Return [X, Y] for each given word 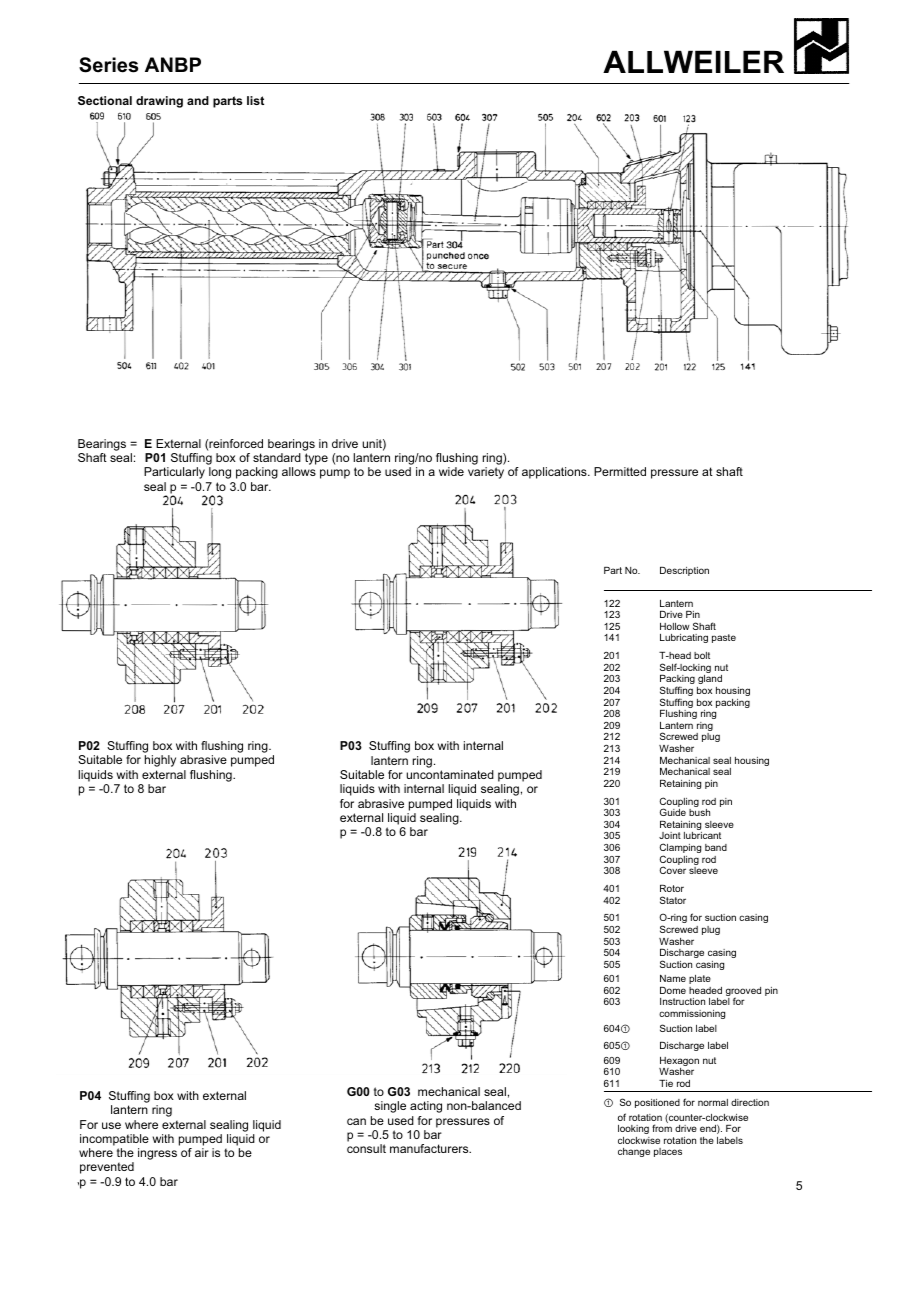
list [255, 100]
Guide [673, 812]
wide [451, 471]
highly [160, 761]
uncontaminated [450, 774]
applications [555, 473]
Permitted [620, 471]
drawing [159, 102]
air [202, 1152]
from [662, 1128]
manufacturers [430, 1148]
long [220, 473]
